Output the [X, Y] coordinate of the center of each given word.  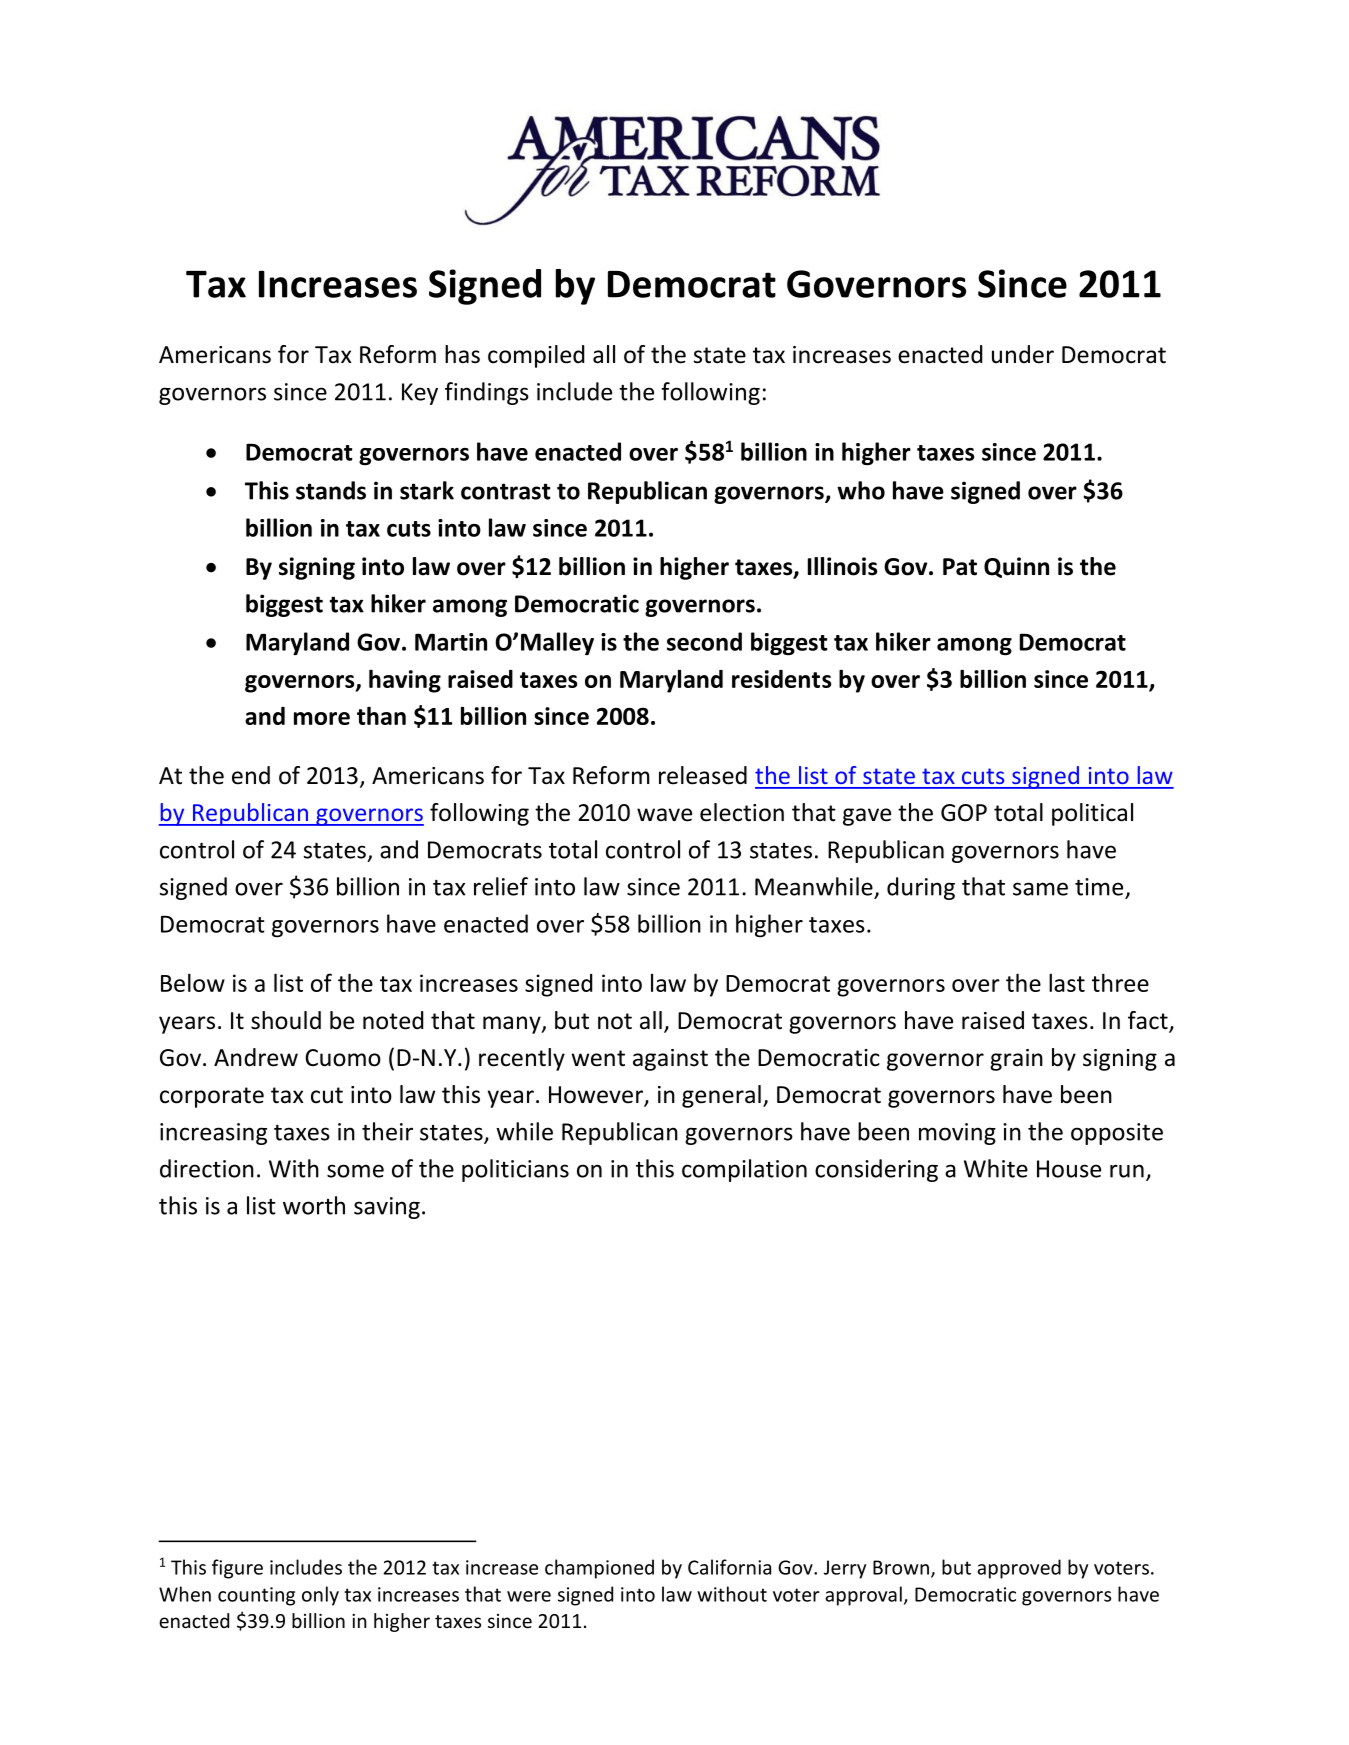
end [251, 775]
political [1092, 814]
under [1023, 354]
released [703, 775]
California [729, 1567]
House [1069, 1169]
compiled [536, 356]
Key [420, 394]
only [320, 1596]
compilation [744, 1170]
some [355, 1171]
